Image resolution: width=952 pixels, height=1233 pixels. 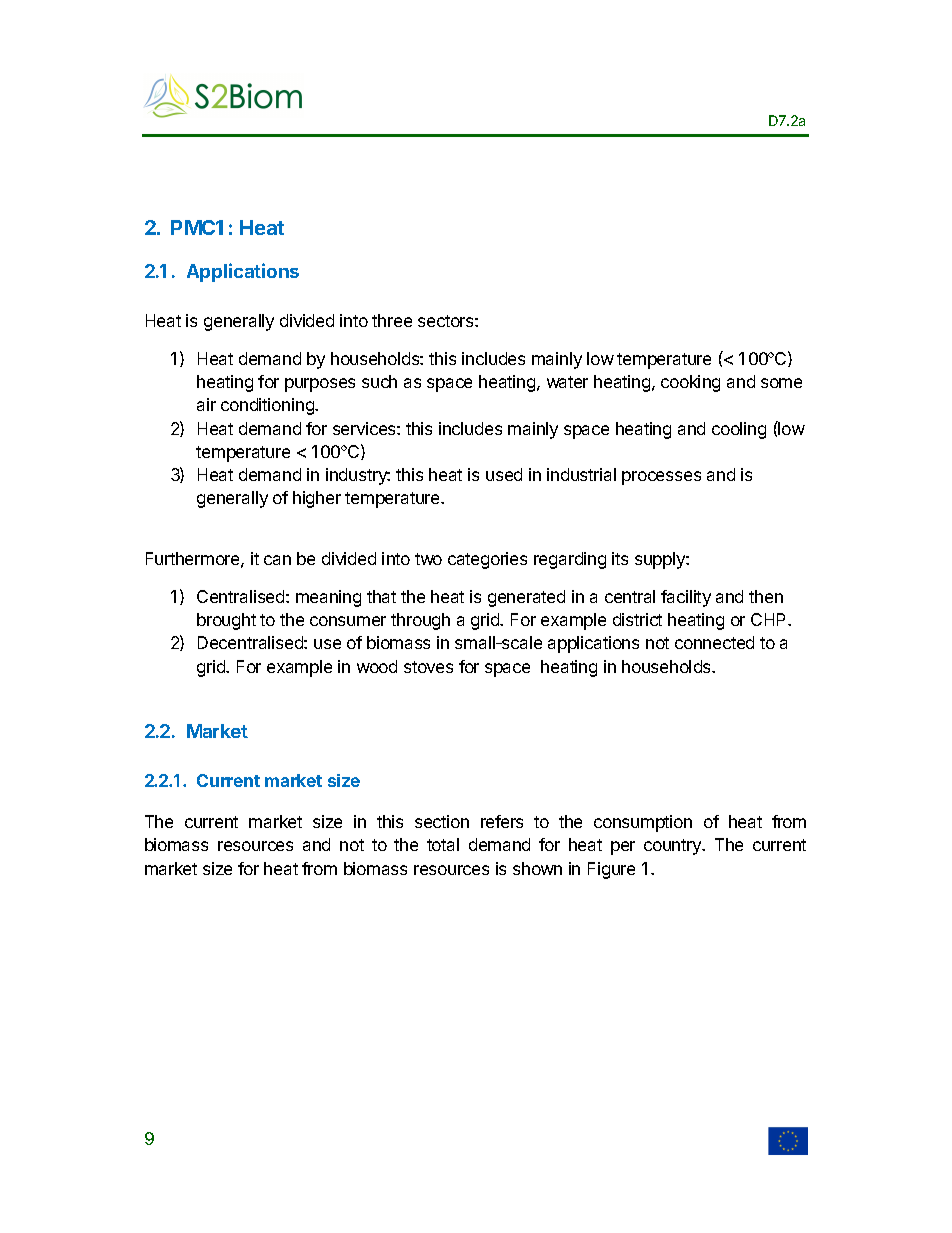 What do you see at coordinates (690, 383) in the image?
I see `cooking` at bounding box center [690, 383].
